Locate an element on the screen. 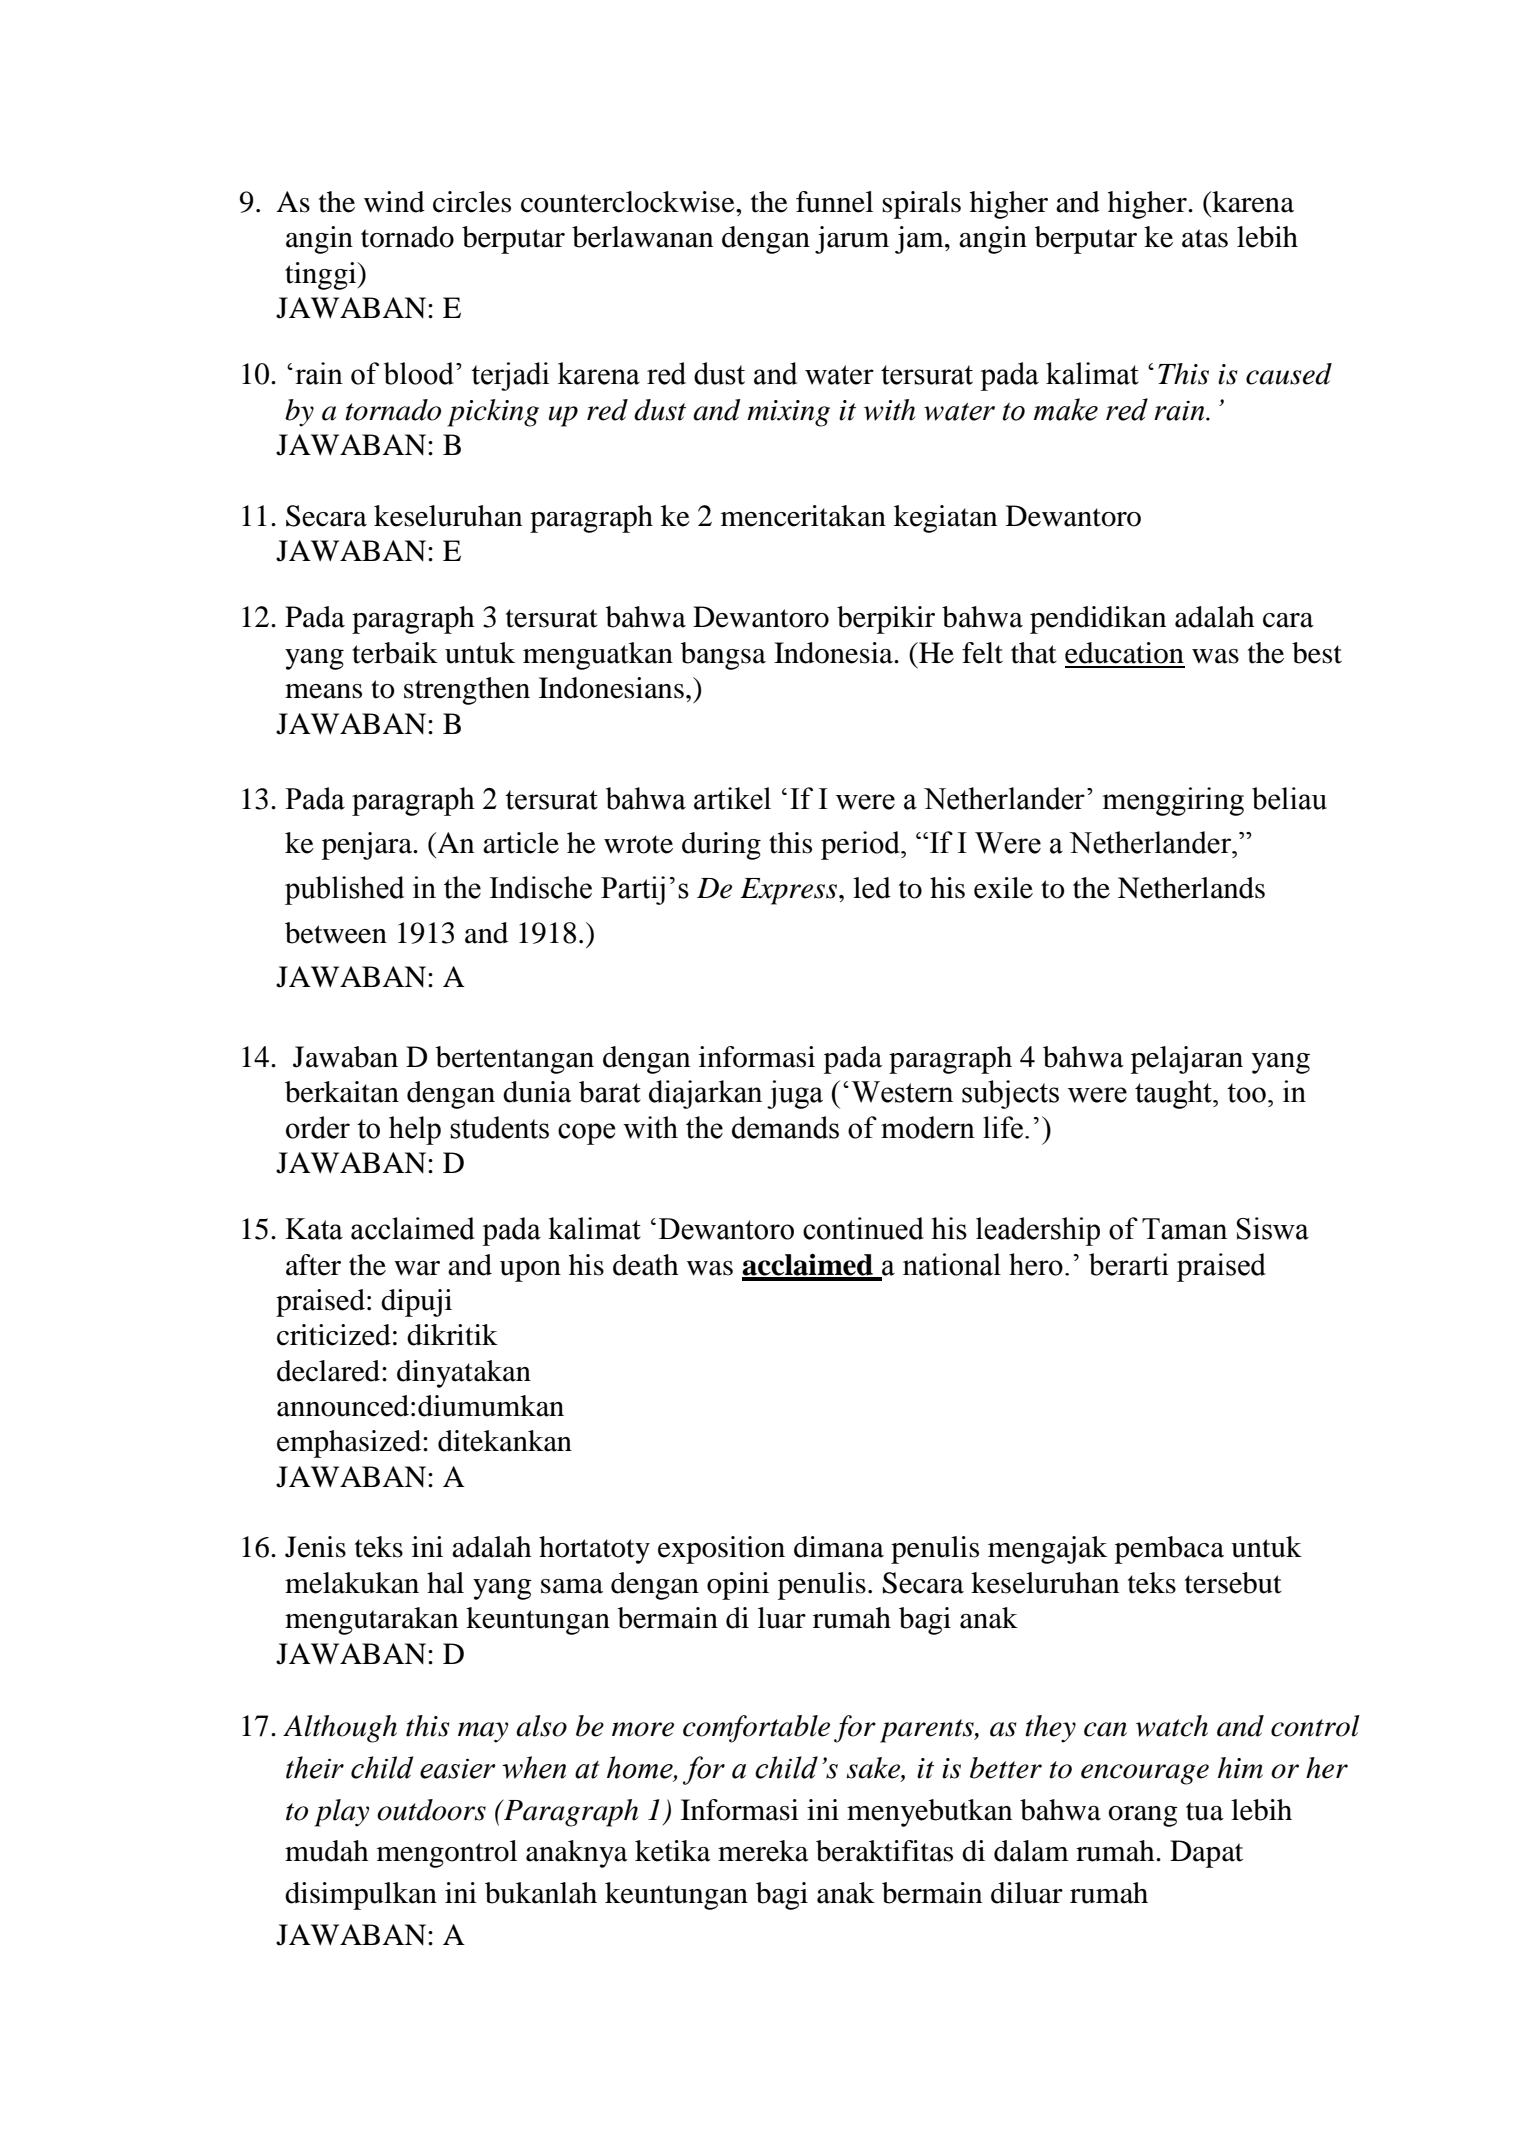  tua is located at coordinates (1205, 1811).
